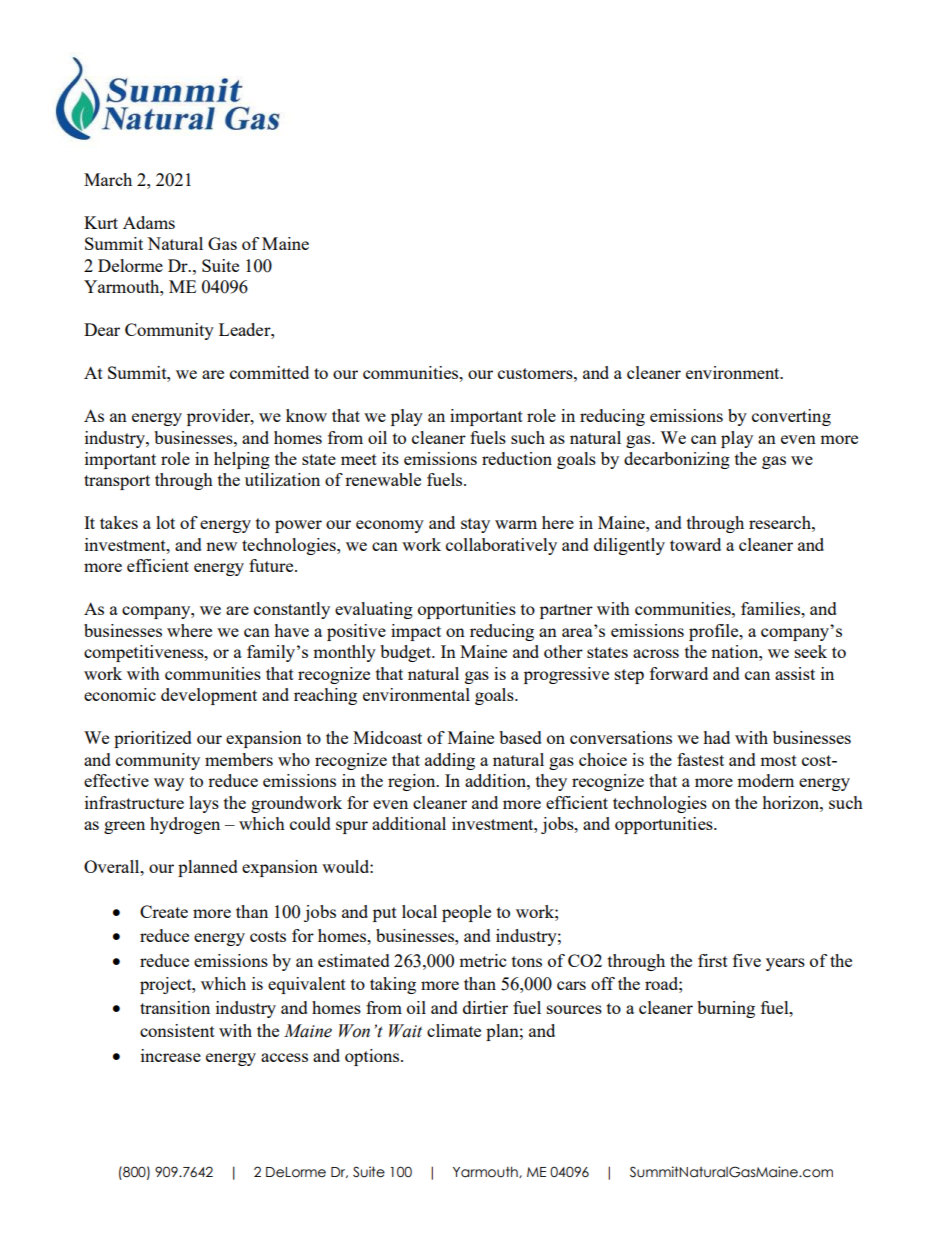 Image resolution: width=952 pixels, height=1233 pixels. Describe the element at coordinates (242, 460) in the screenshot. I see `helping` at that location.
